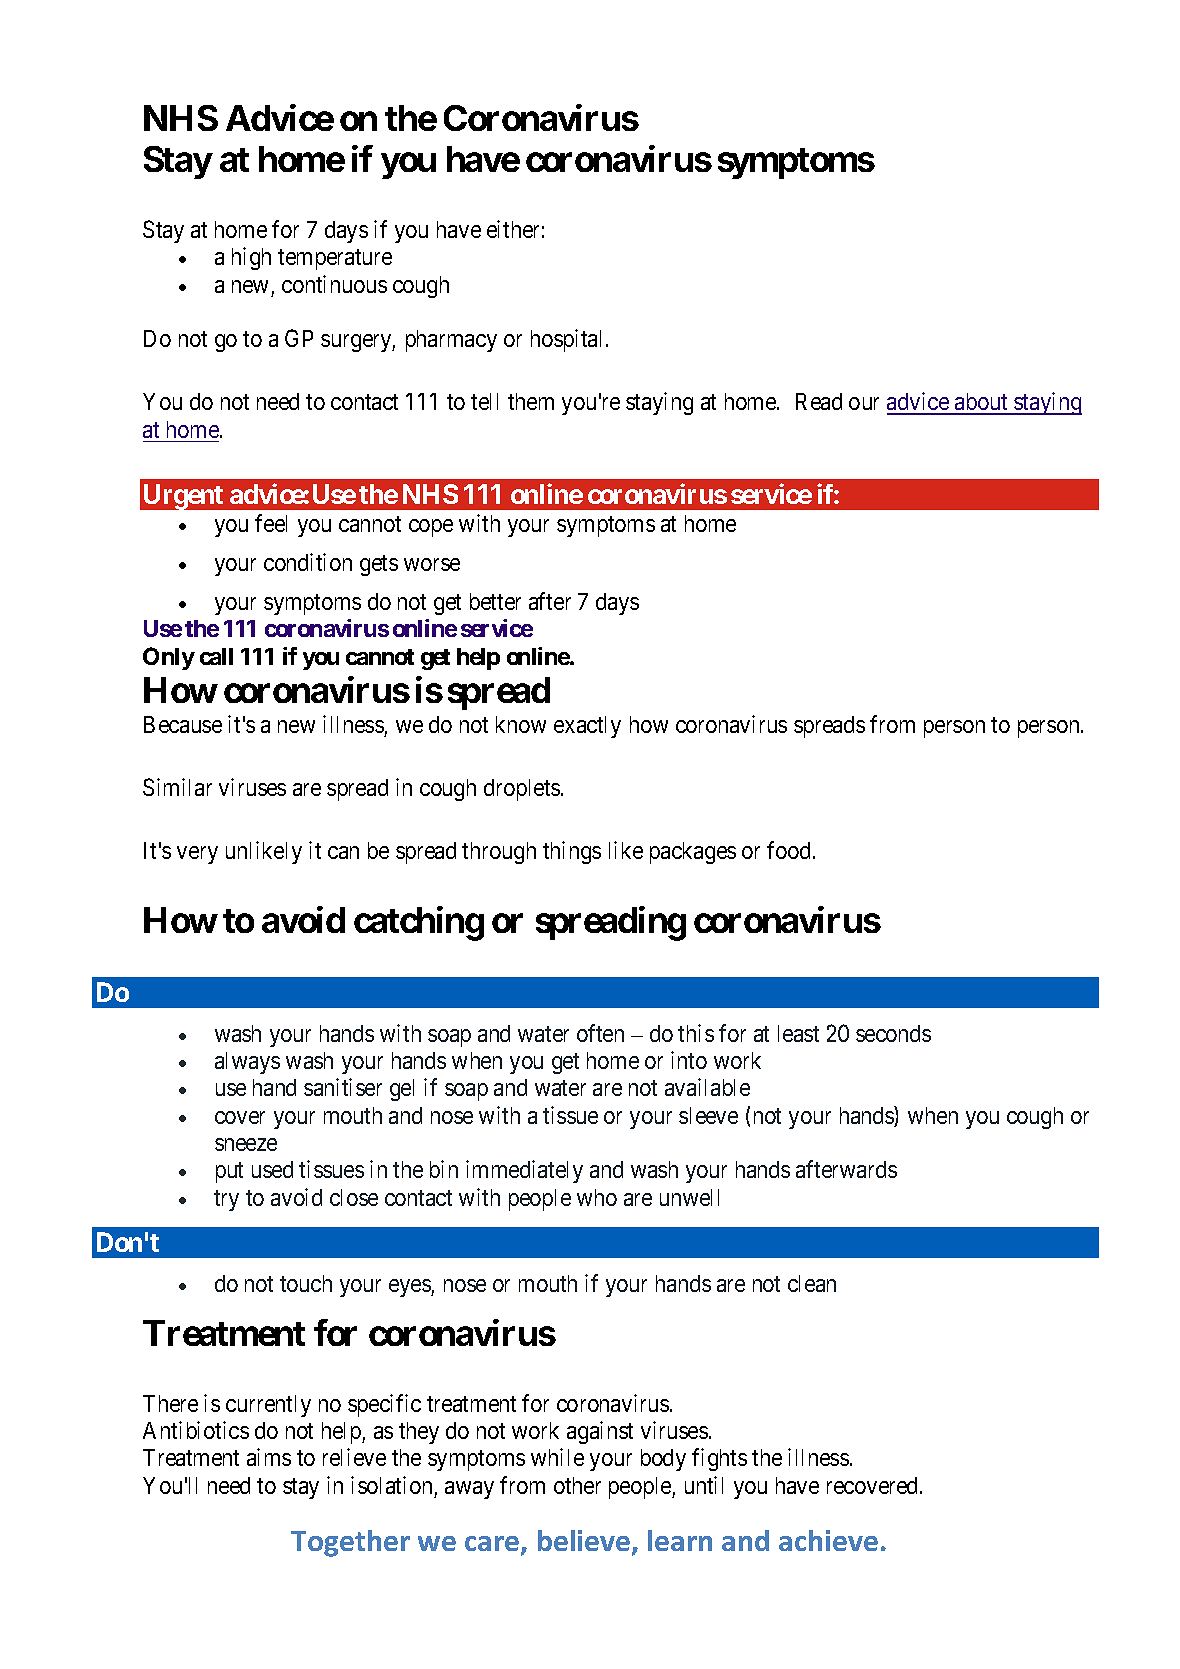 The width and height of the screenshot is (1180, 1669). I want to click on better, so click(495, 601).
